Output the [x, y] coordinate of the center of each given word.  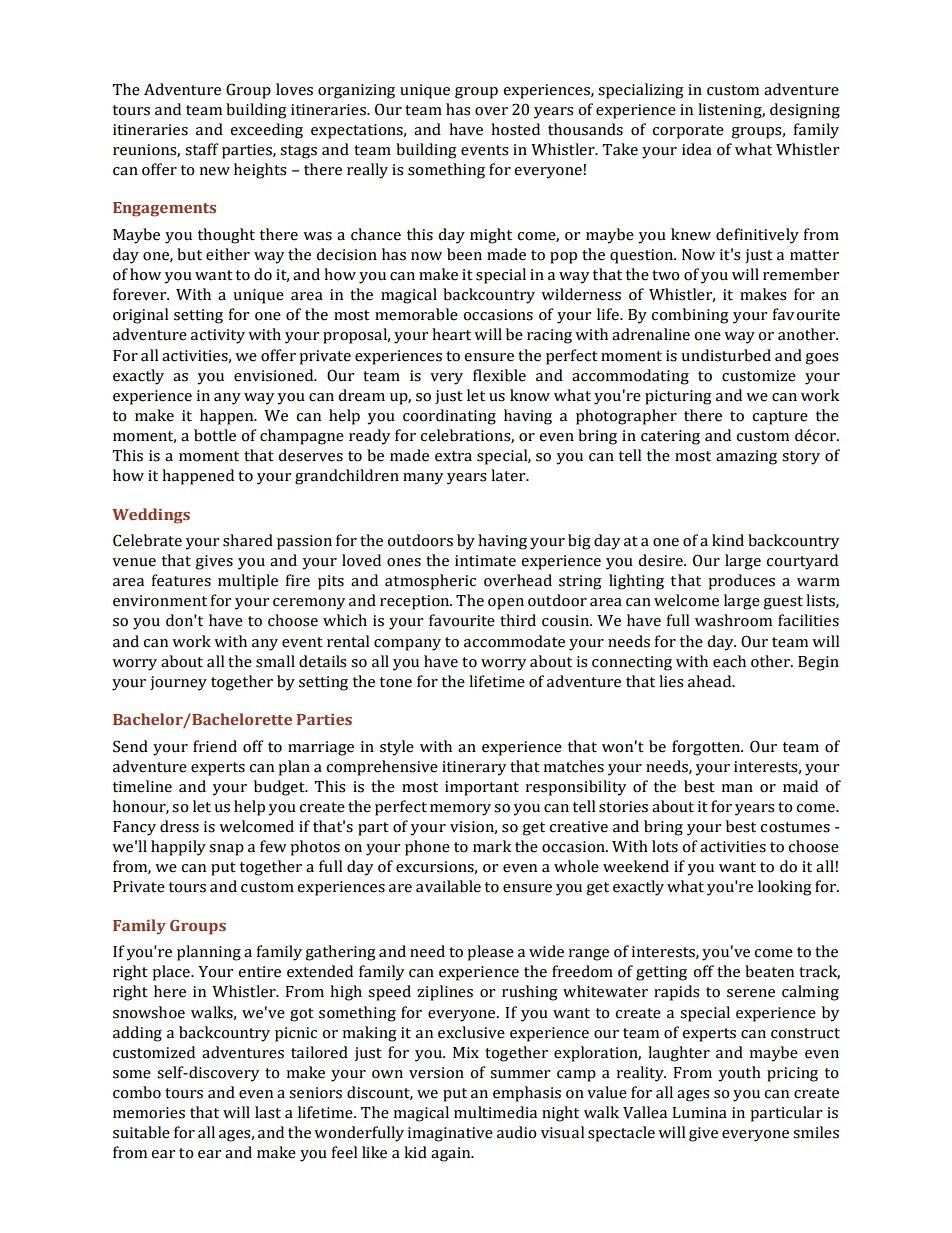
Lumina [699, 1113]
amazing [746, 457]
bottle [215, 435]
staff [202, 149]
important [482, 788]
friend [215, 746]
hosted [515, 129]
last [268, 1112]
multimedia [495, 1112]
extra [453, 456]
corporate [688, 132]
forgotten [707, 748]
